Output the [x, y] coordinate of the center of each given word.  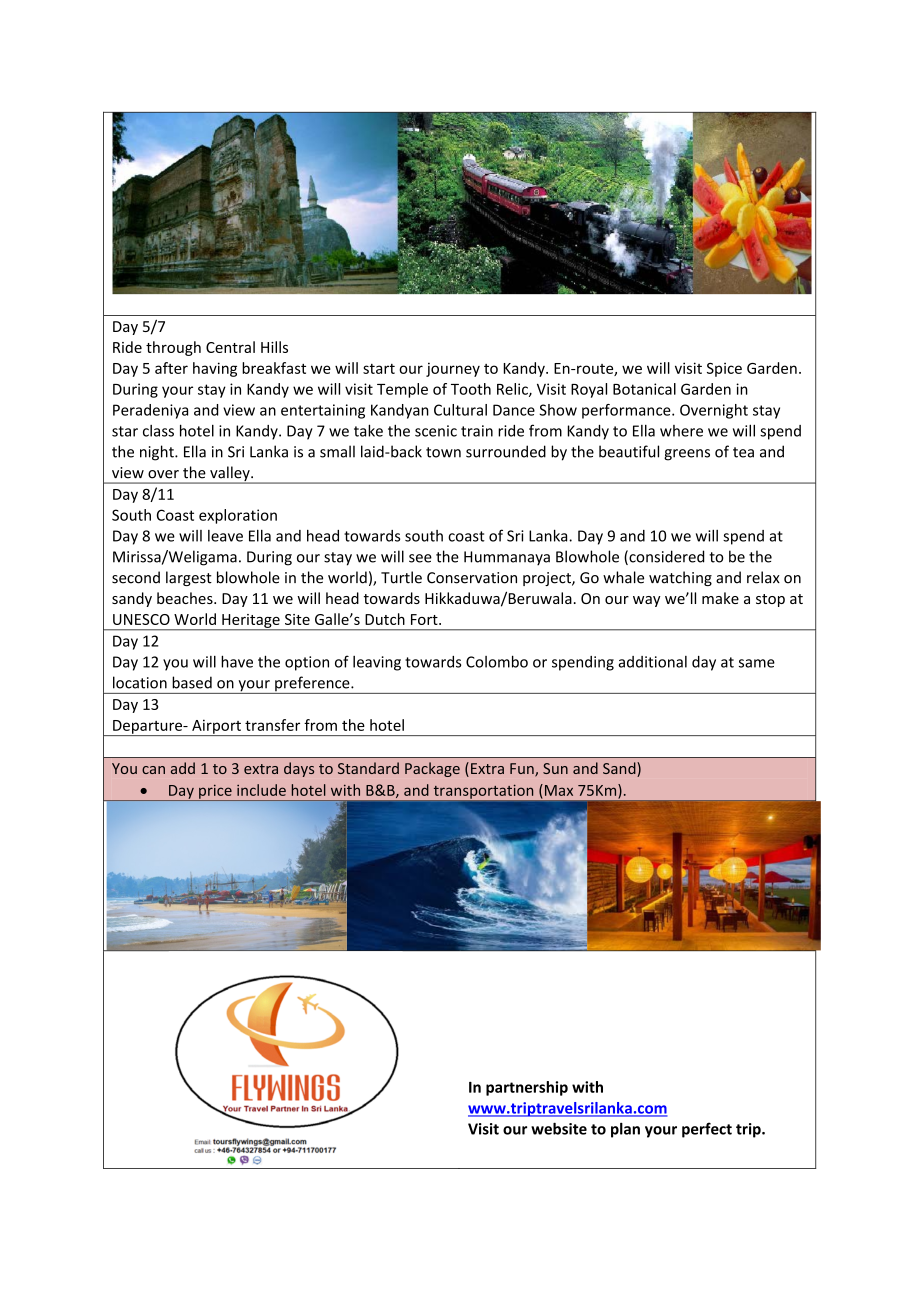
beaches [186, 598]
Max [557, 790]
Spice [724, 370]
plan [625, 1130]
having [215, 369]
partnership [527, 1088]
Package [432, 769]
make [720, 598]
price [215, 793]
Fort [425, 619]
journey [453, 369]
